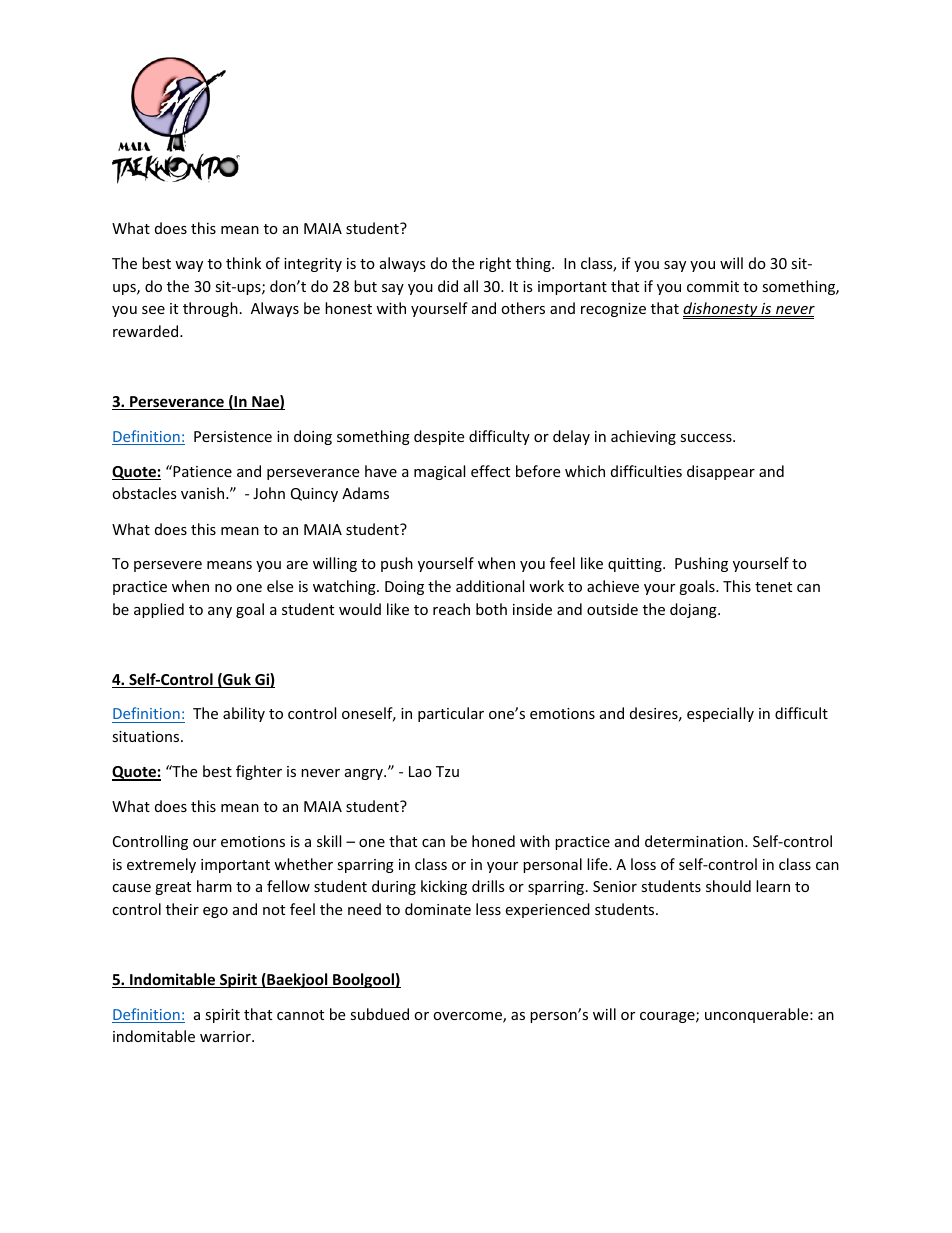 Image resolution: width=952 pixels, height=1233 pixels. What do you see at coordinates (161, 865) in the document?
I see `extremely` at bounding box center [161, 865].
